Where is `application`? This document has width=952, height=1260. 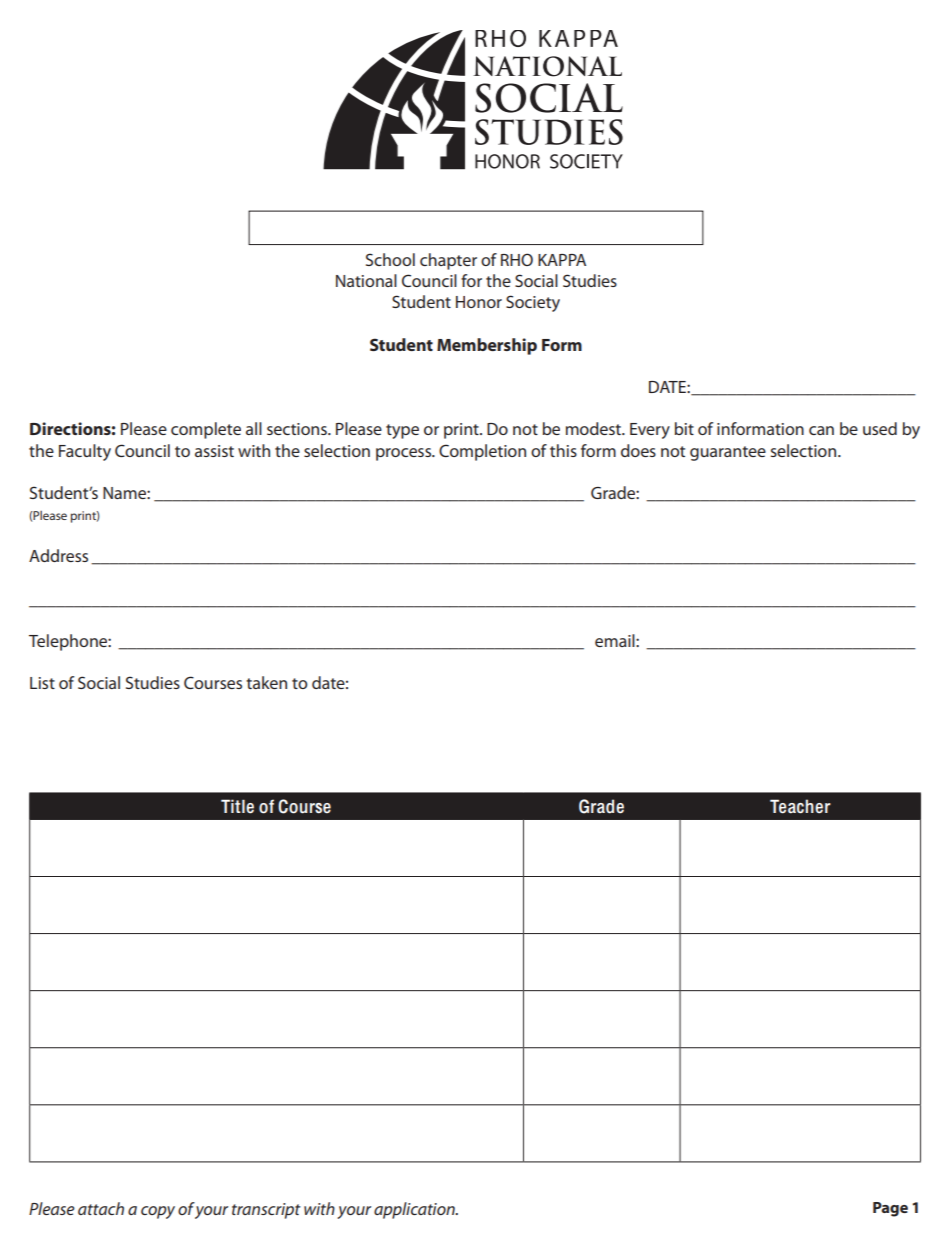
application is located at coordinates (415, 1210).
